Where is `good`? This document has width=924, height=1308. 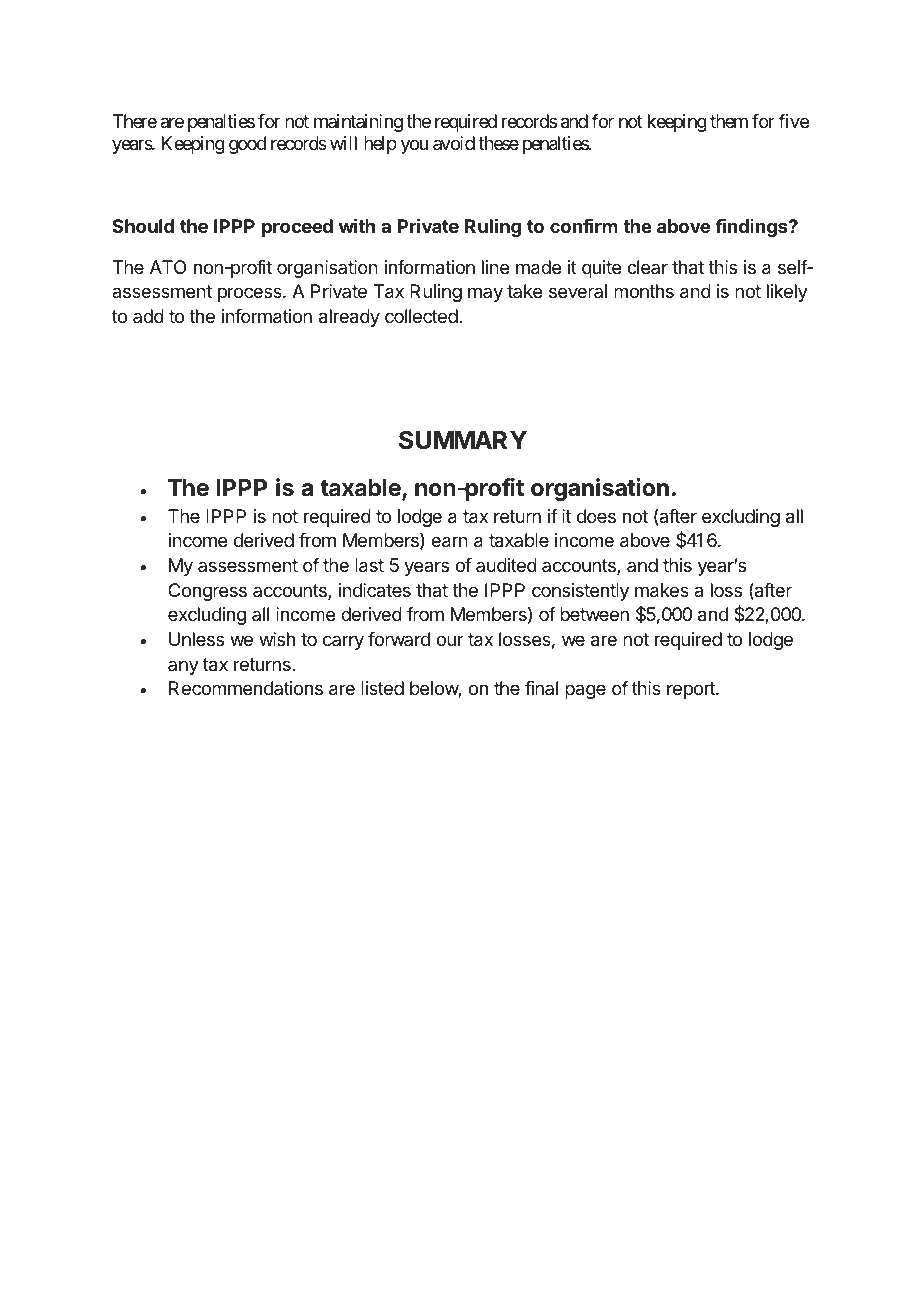
good is located at coordinates (247, 145).
